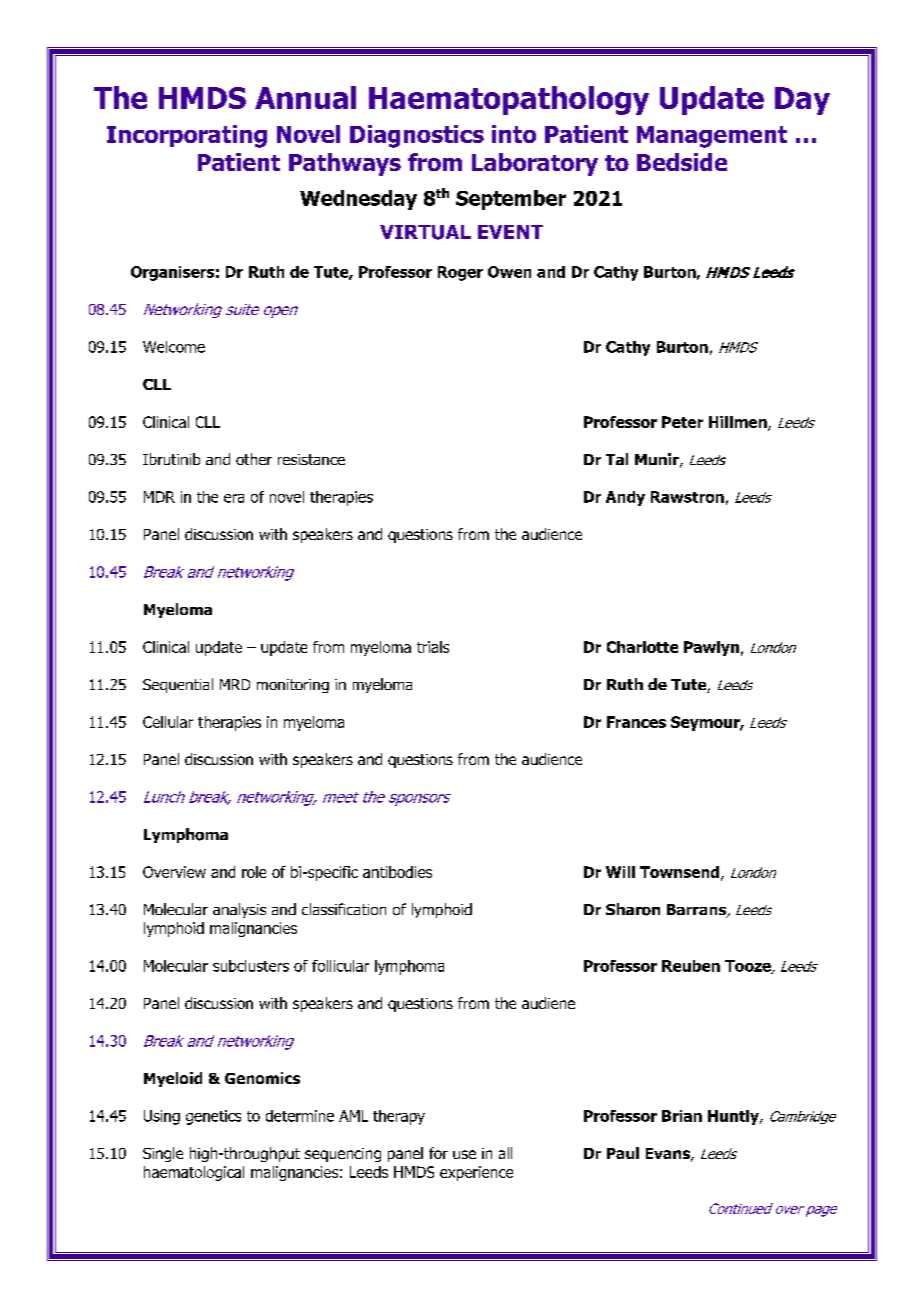 The height and width of the screenshot is (1308, 924). Describe the element at coordinates (187, 136) in the screenshot. I see `Incorporating` at that location.
